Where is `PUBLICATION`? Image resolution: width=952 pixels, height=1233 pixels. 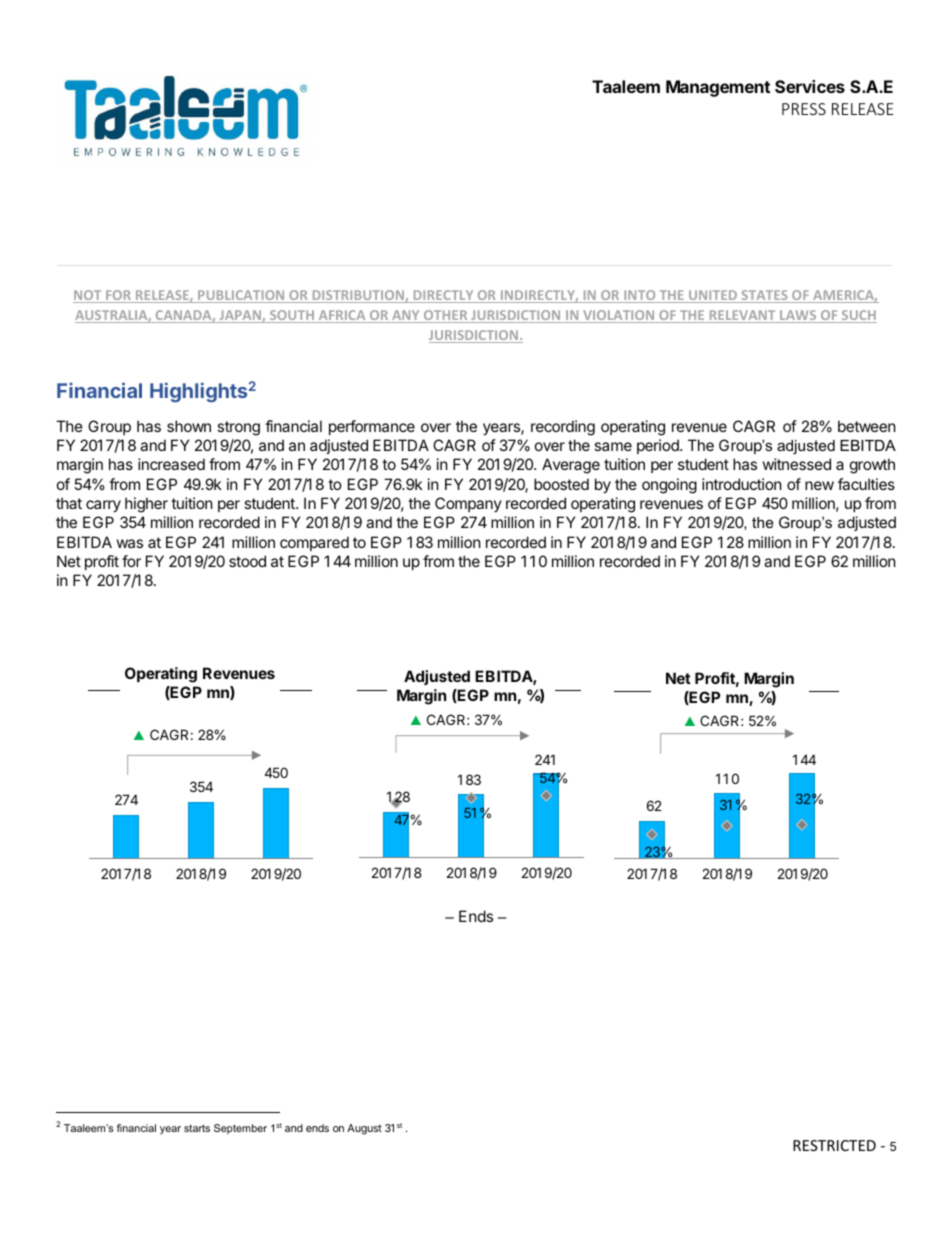
PUBLICATION is located at coordinates (241, 296).
